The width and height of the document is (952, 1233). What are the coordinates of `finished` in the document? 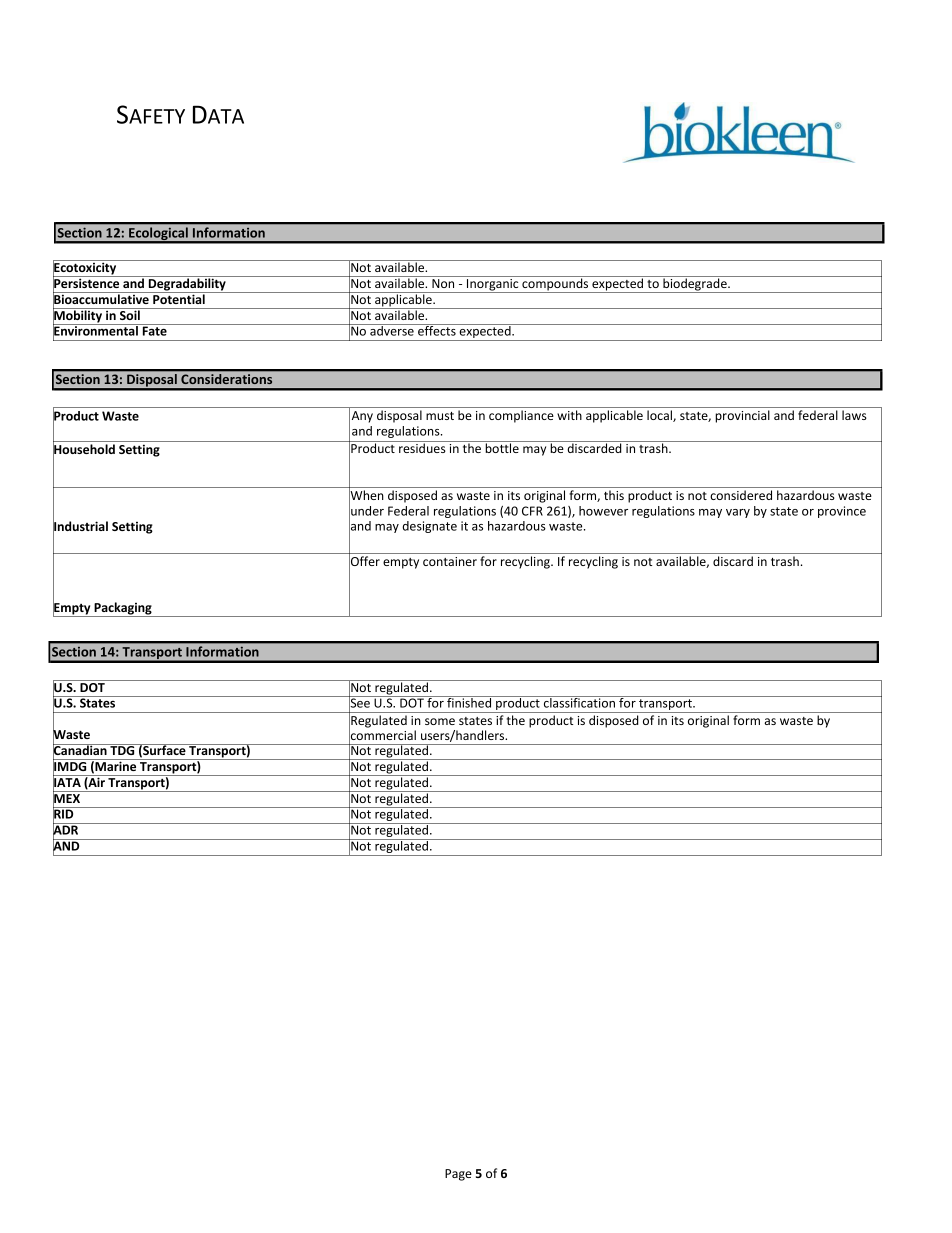 It's located at (469, 702).
